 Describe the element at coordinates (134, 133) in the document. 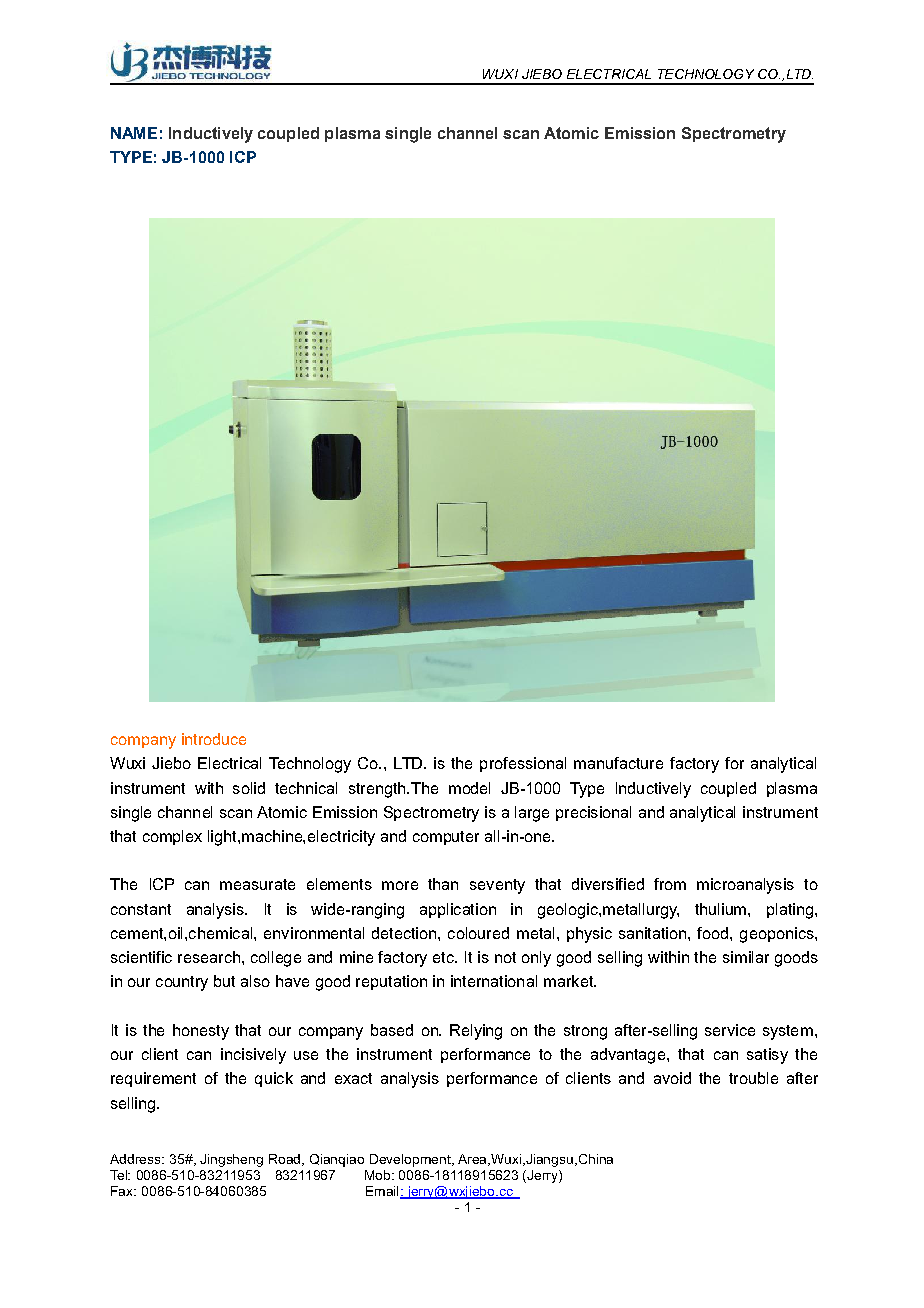

I see `NAME` at that location.
